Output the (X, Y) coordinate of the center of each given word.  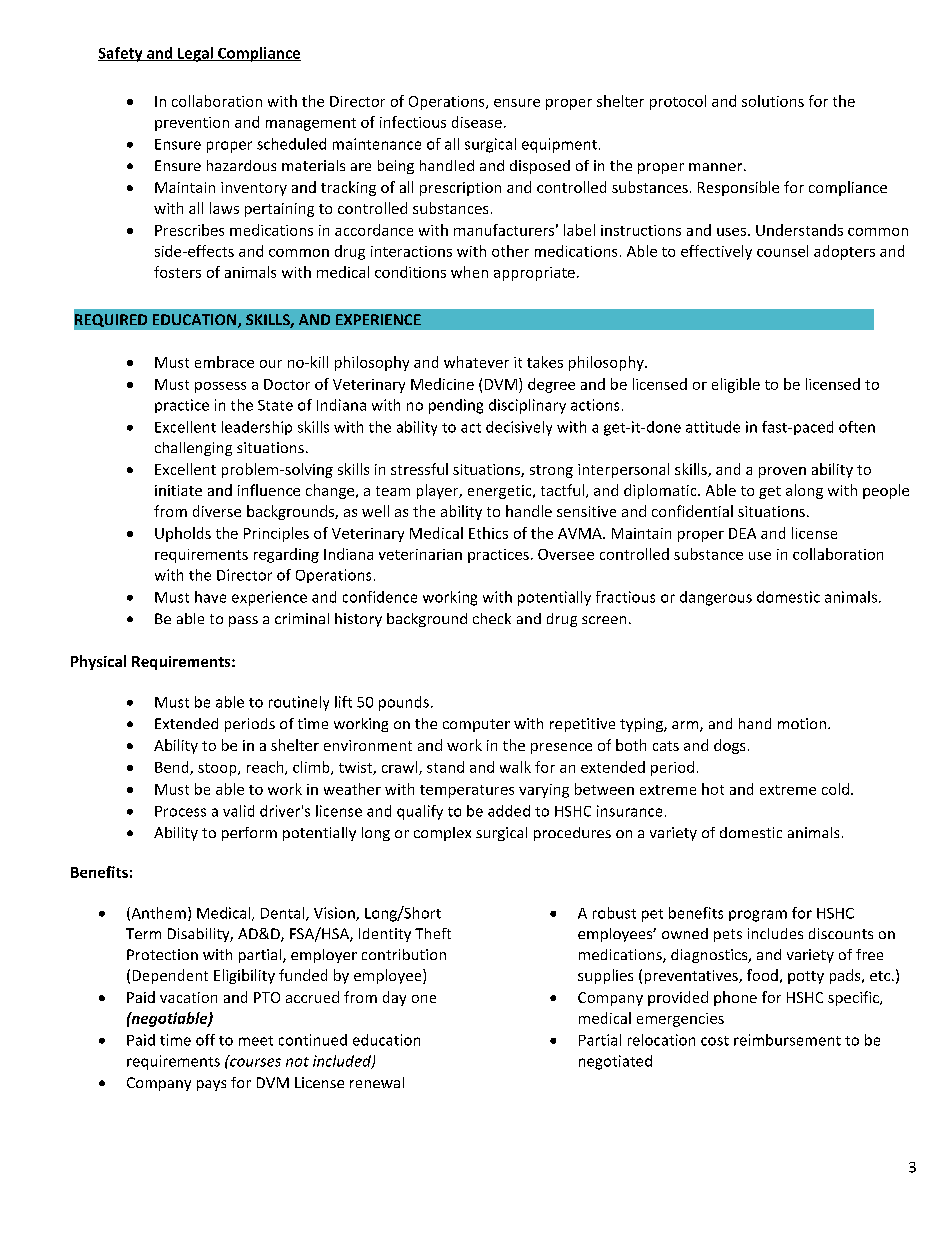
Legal (195, 54)
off (205, 1040)
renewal (377, 1082)
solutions (773, 101)
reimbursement (787, 1040)
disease (477, 122)
